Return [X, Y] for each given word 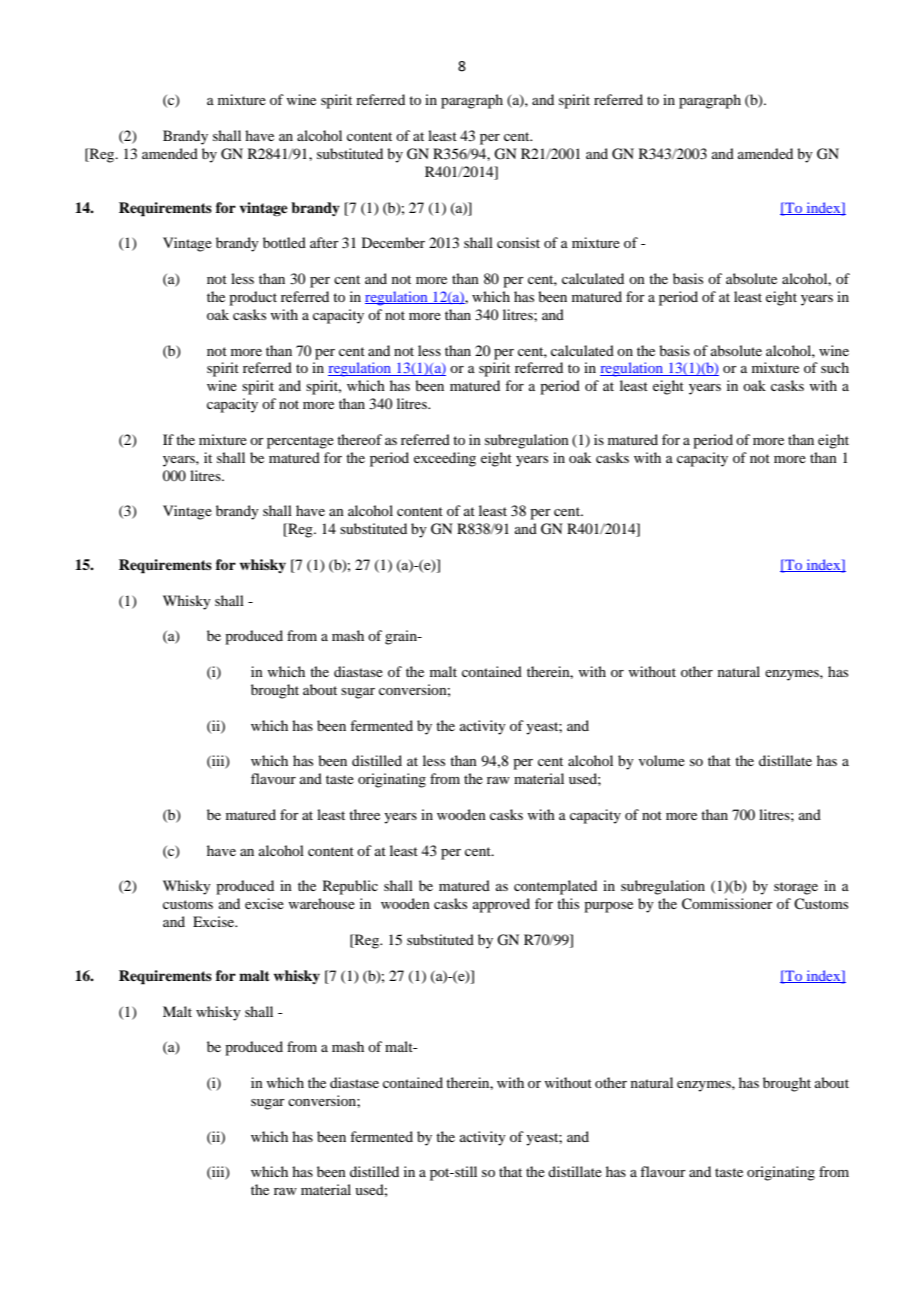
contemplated [555, 887]
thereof [359, 439]
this [568, 903]
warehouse [322, 903]
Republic [350, 887]
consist [518, 242]
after [324, 242]
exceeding [445, 459]
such [835, 367]
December [393, 242]
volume [662, 760]
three [364, 814]
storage [796, 888]
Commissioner [727, 904]
